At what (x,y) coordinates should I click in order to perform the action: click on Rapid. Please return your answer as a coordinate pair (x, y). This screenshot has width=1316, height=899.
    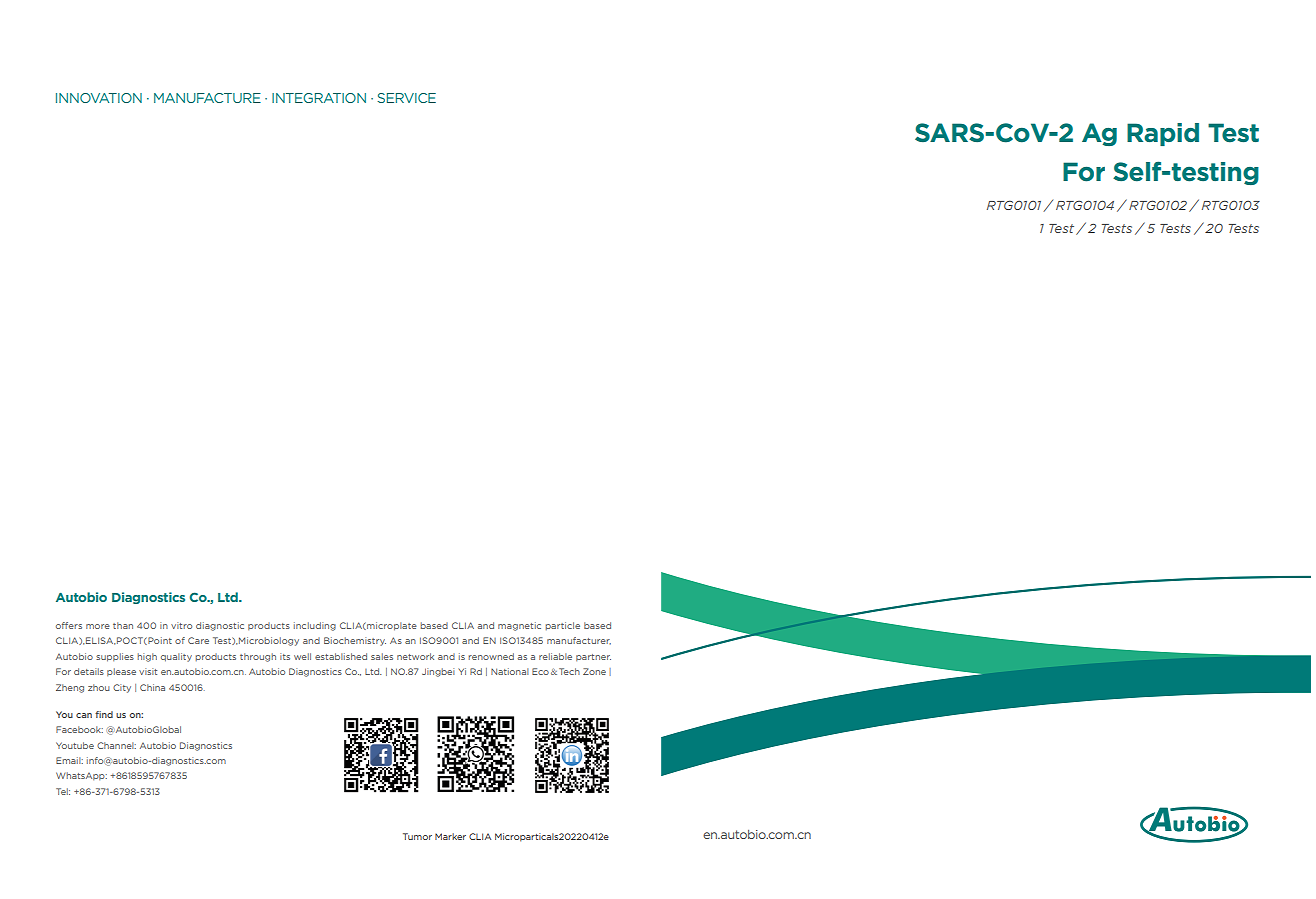
    Looking at the image, I should click on (1163, 134).
